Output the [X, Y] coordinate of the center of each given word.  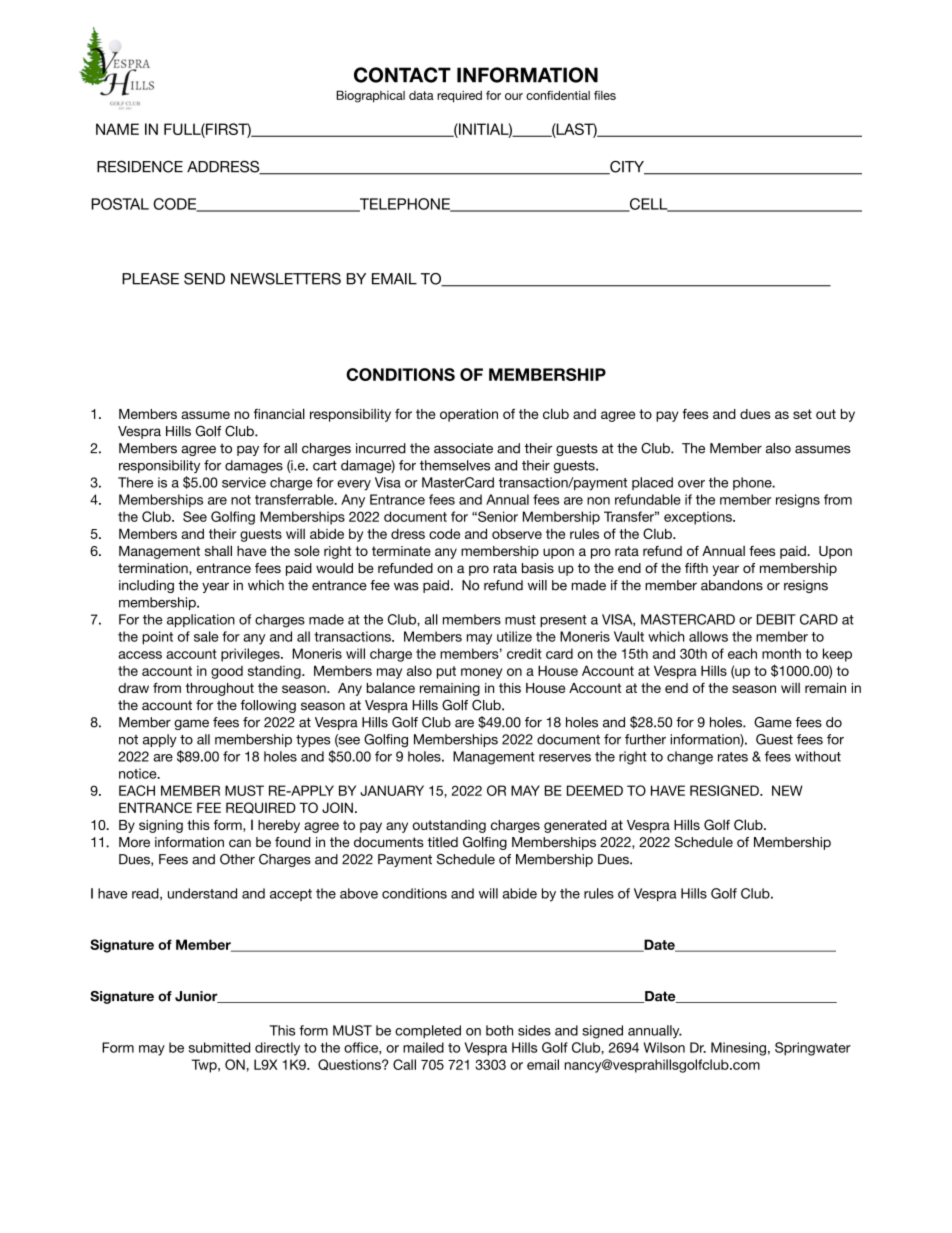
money [481, 673]
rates [733, 757]
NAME [117, 129]
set [802, 414]
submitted [219, 1047]
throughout [220, 689]
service [244, 482]
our [514, 96]
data [421, 95]
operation [469, 415]
